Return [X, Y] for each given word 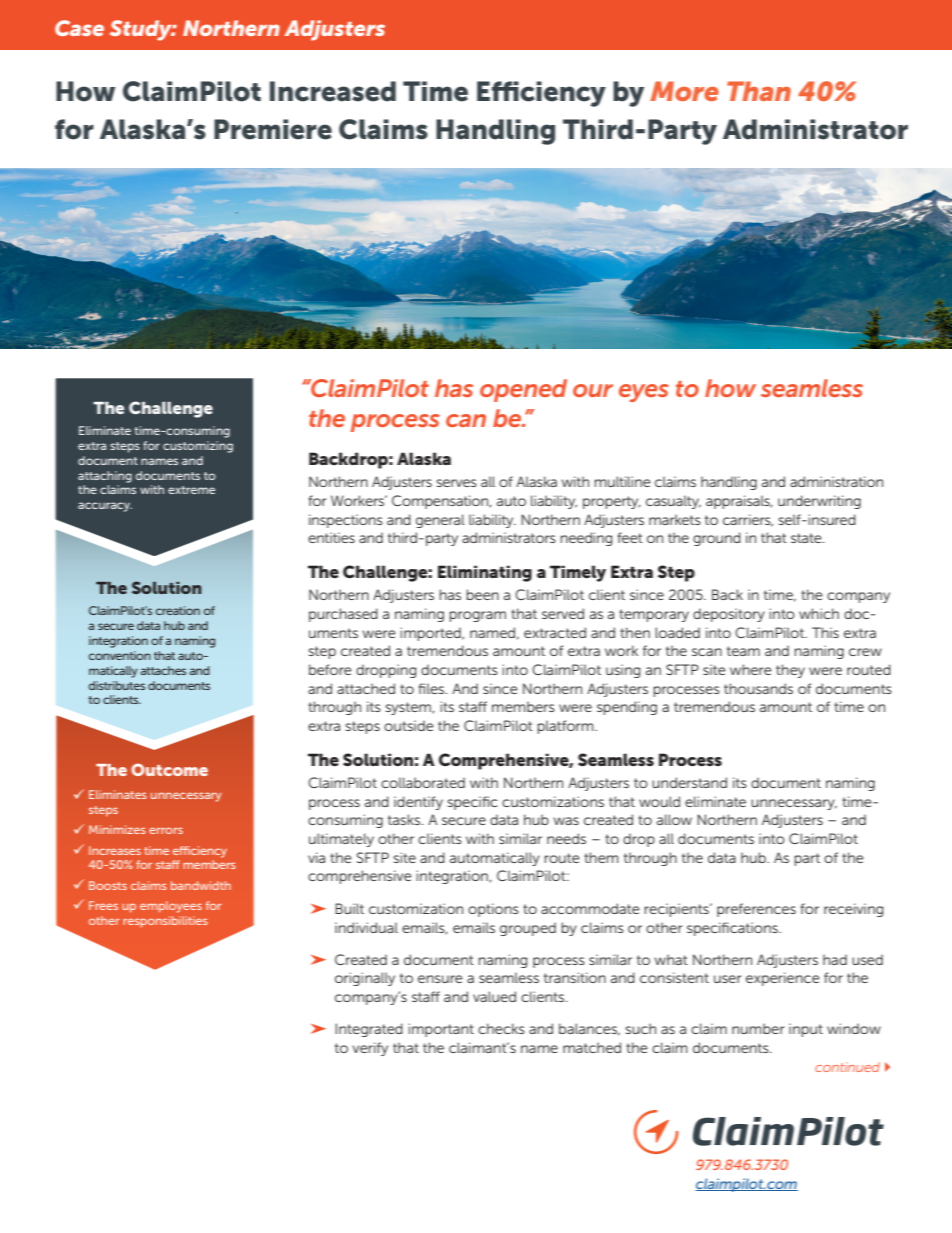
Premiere [273, 129]
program [477, 616]
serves [456, 483]
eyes [644, 393]
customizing [198, 447]
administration [836, 481]
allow [674, 819]
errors [166, 830]
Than [759, 91]
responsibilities [165, 922]
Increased [333, 91]
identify [418, 803]
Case [79, 28]
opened [523, 390]
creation [178, 610]
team [743, 651]
